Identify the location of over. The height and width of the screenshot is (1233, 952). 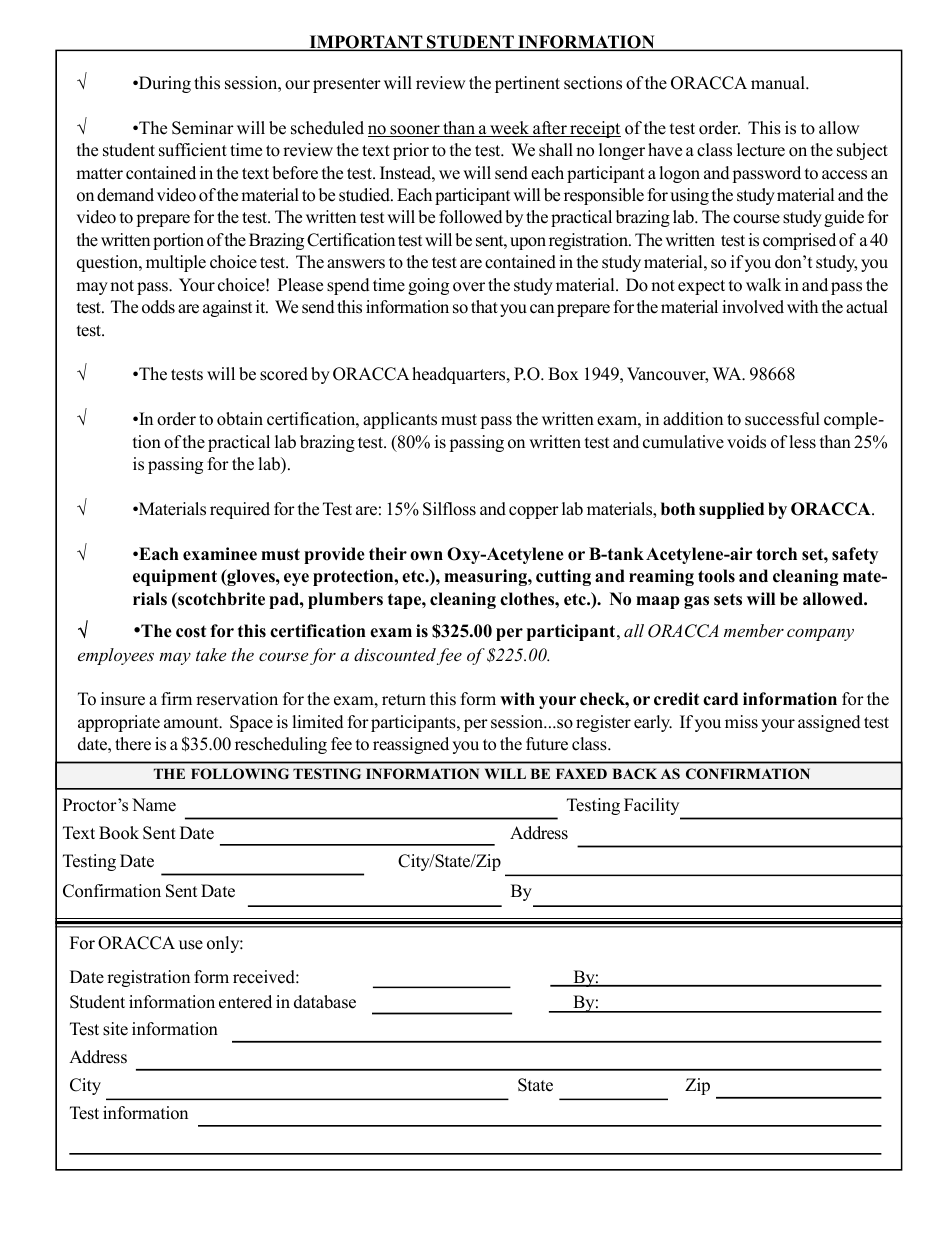
(469, 287).
